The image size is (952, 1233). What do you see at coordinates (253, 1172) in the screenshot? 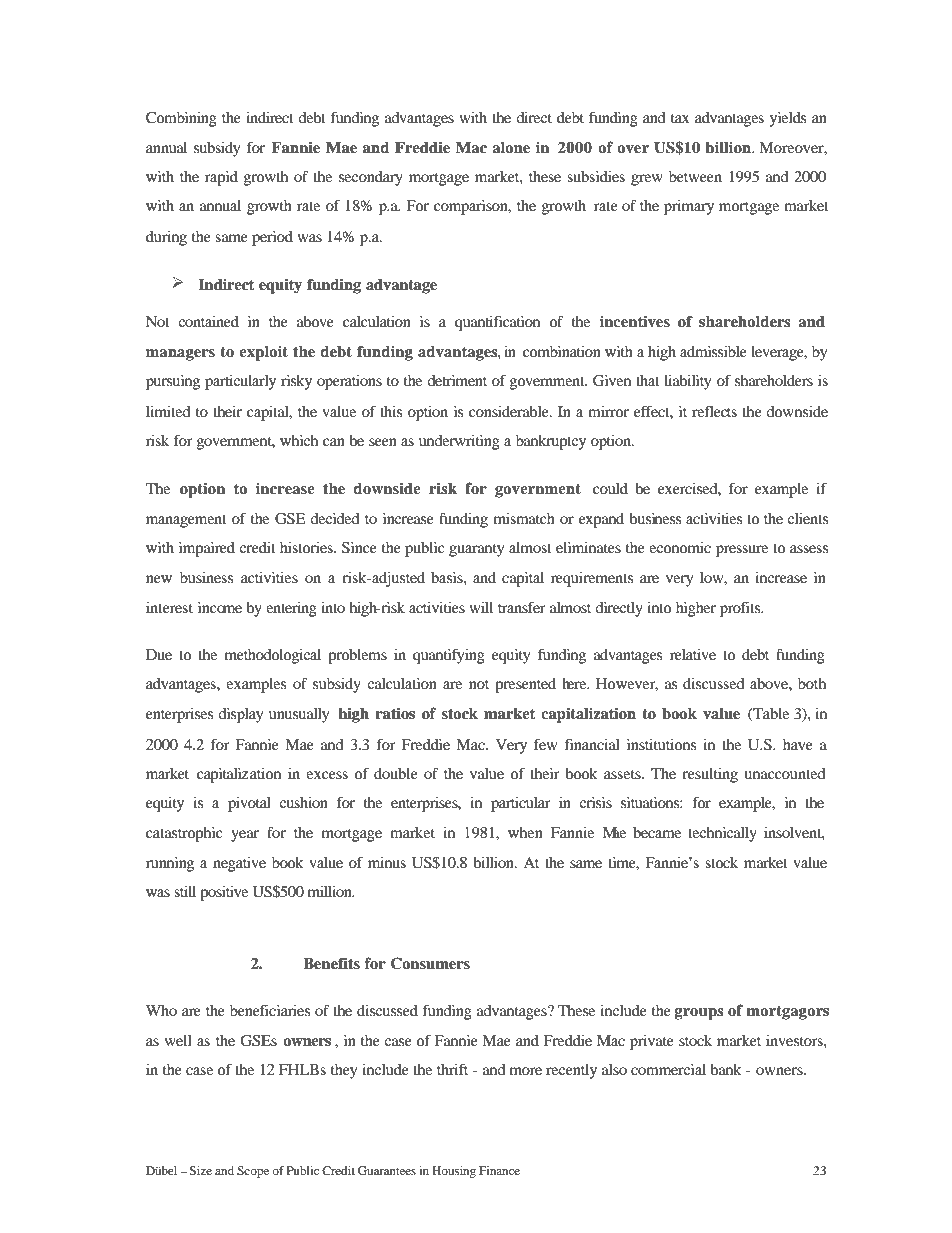
I see `Scope` at bounding box center [253, 1172].
